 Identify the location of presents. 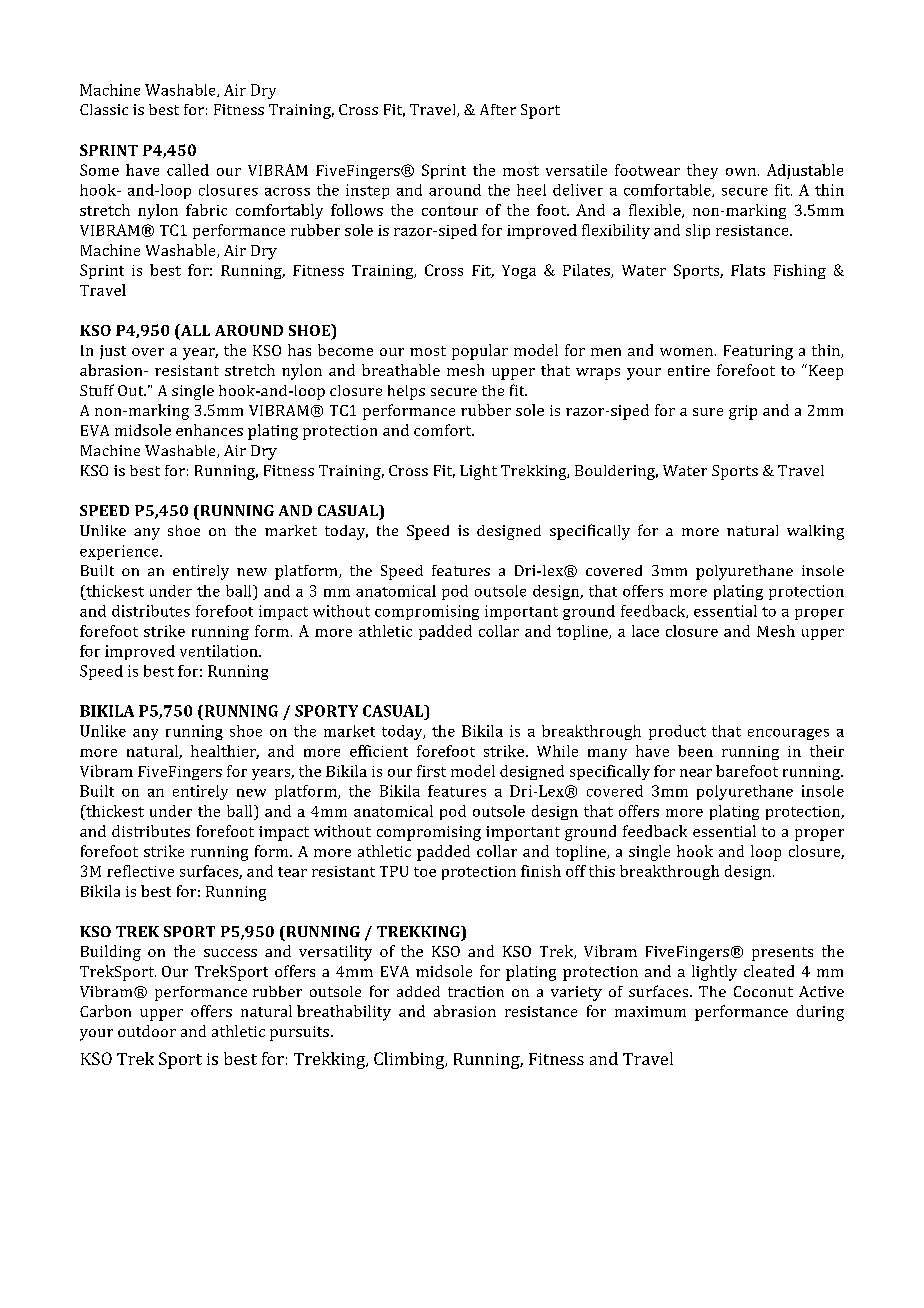
(782, 954).
